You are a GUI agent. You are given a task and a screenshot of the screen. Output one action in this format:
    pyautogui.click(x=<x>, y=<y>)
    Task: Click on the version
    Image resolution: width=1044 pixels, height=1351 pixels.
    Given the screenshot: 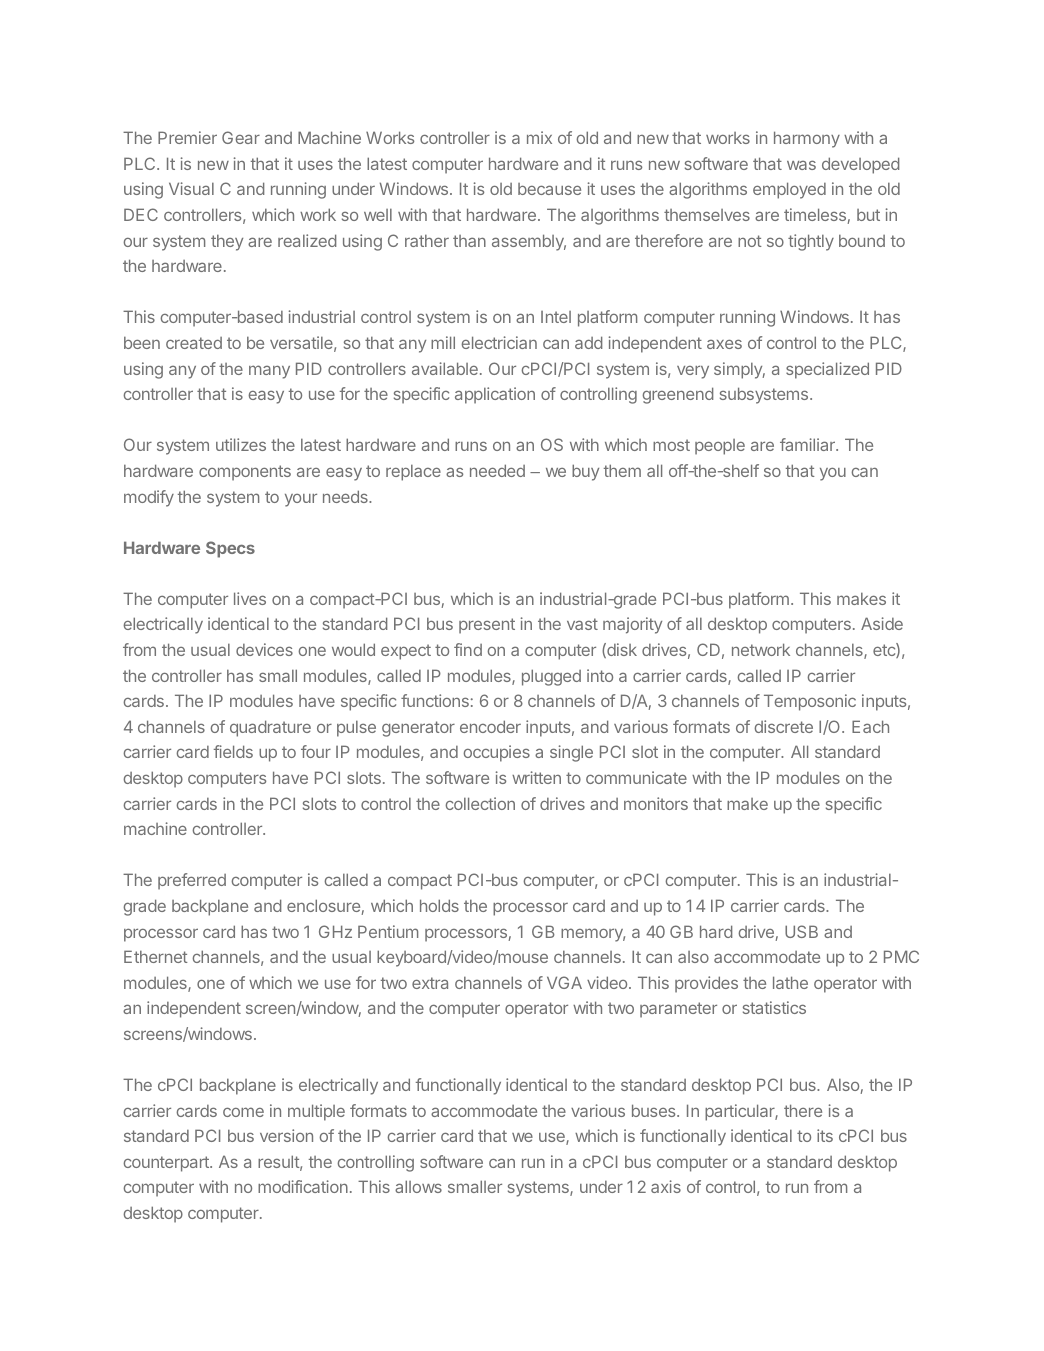 What is the action you would take?
    pyautogui.click(x=286, y=1135)
